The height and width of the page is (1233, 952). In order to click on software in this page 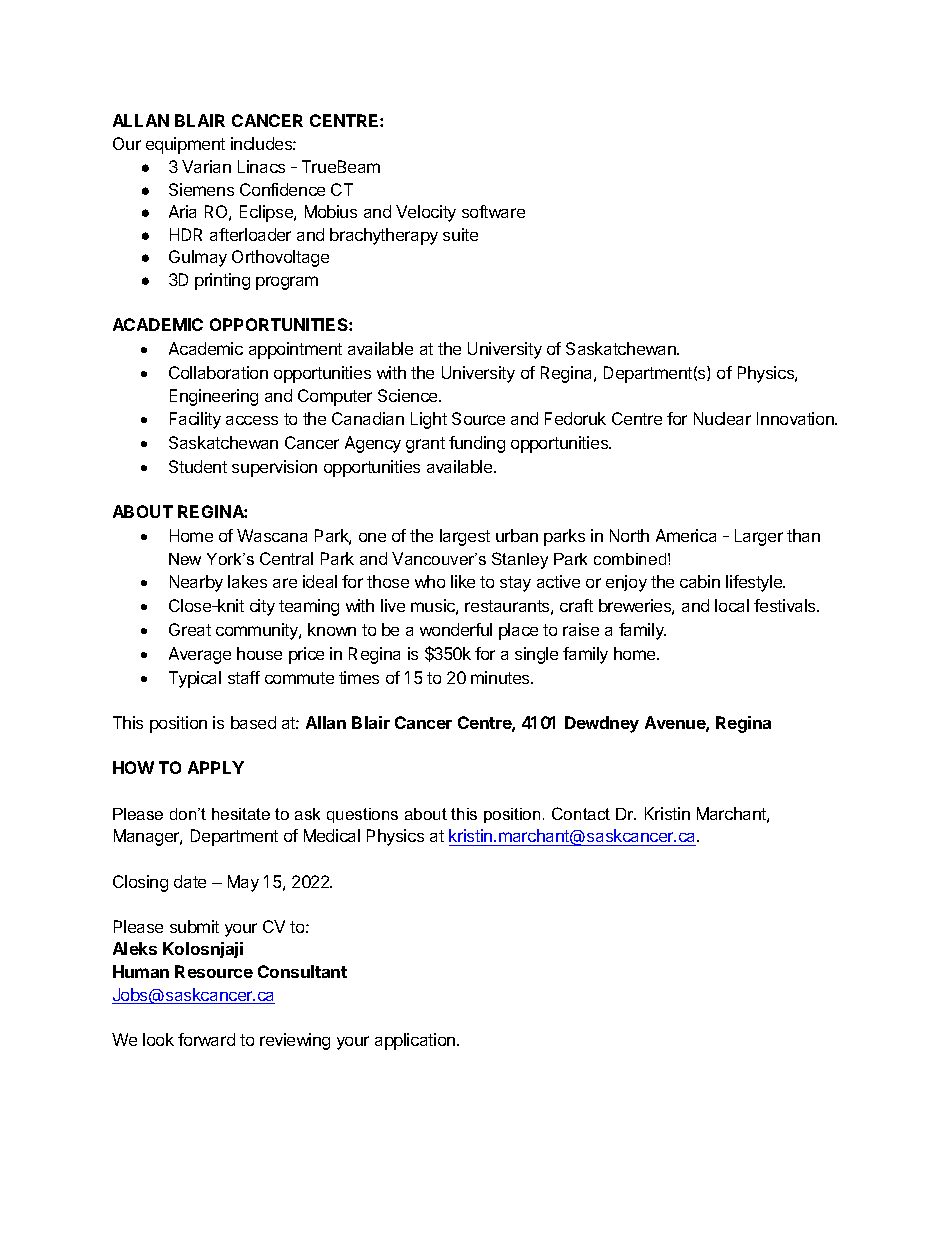, I will do `click(493, 211)`.
